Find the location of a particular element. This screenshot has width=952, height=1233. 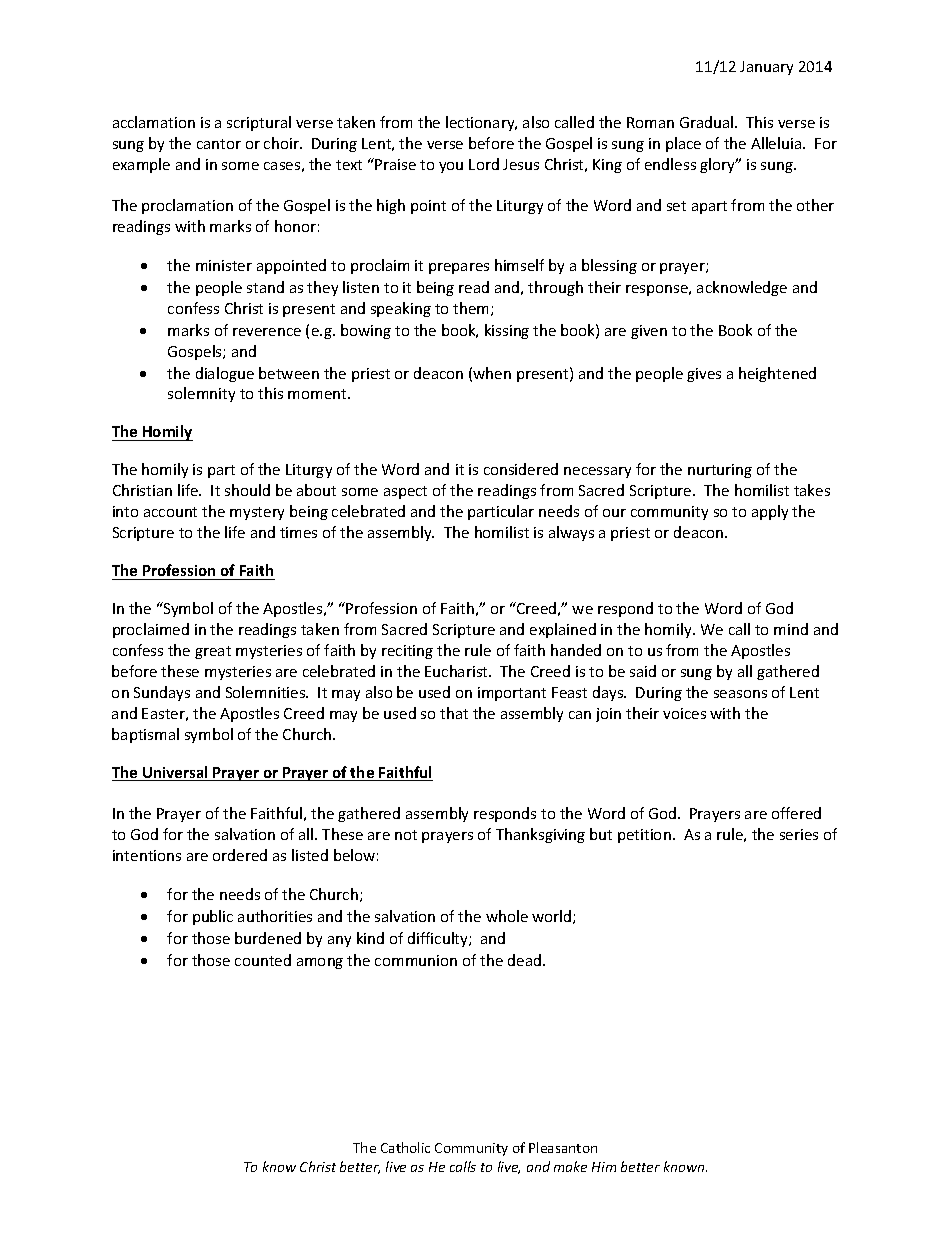

cantor is located at coordinates (219, 144).
